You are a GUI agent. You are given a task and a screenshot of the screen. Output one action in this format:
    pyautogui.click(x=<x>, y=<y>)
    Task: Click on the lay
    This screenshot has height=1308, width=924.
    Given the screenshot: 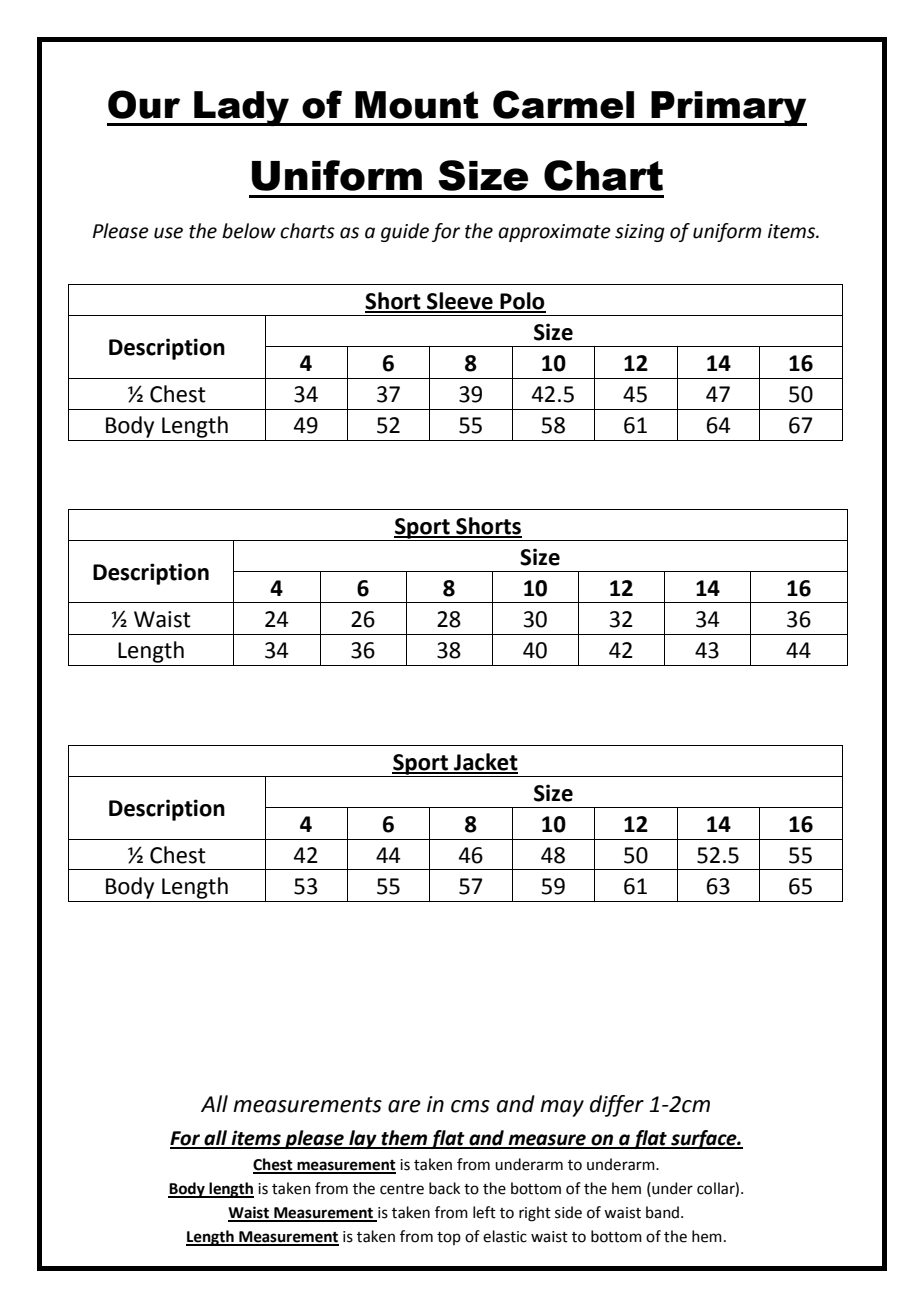 What is the action you would take?
    pyautogui.click(x=363, y=1139)
